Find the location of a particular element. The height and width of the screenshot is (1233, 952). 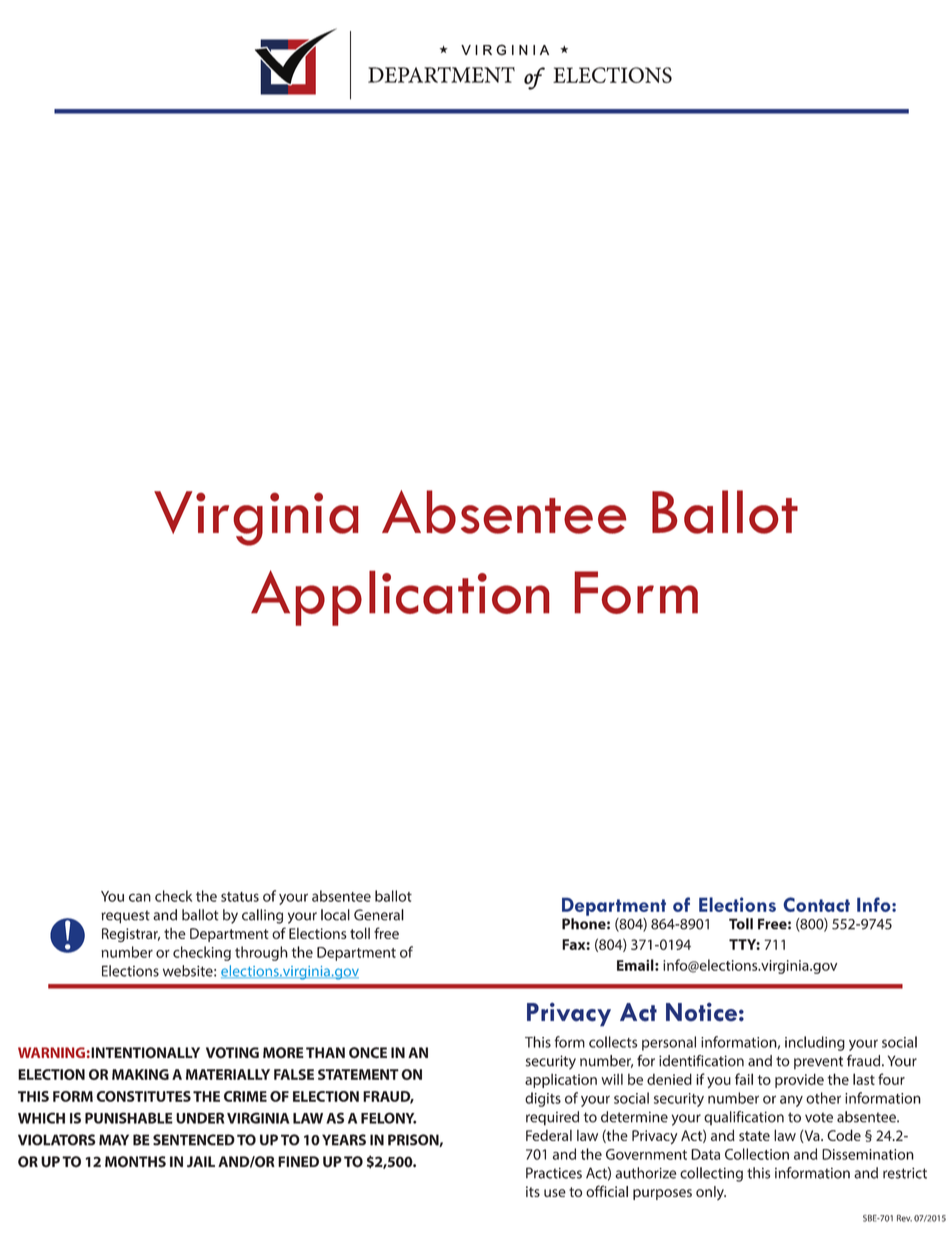

including is located at coordinates (815, 1043).
